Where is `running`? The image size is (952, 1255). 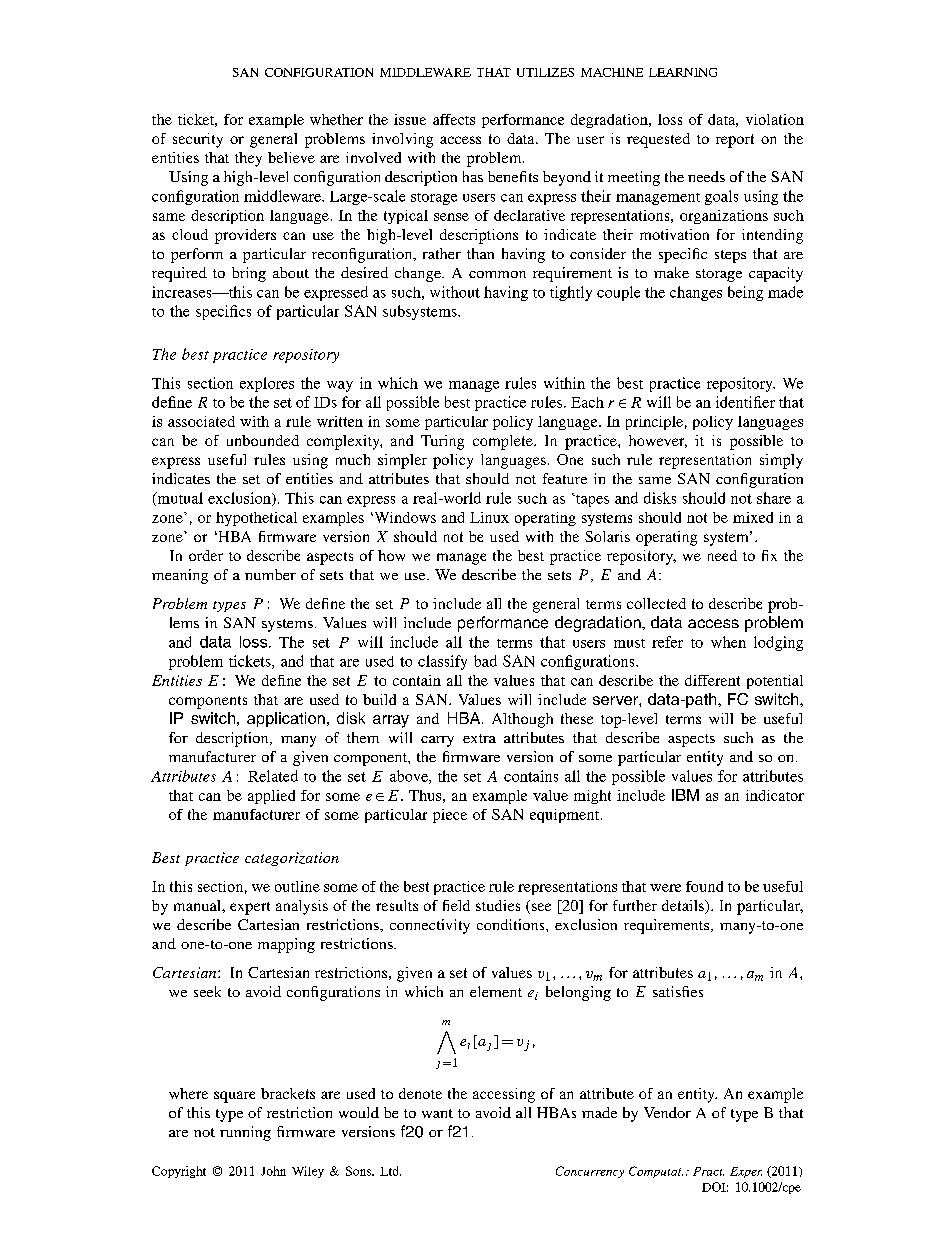
running is located at coordinates (245, 1133).
